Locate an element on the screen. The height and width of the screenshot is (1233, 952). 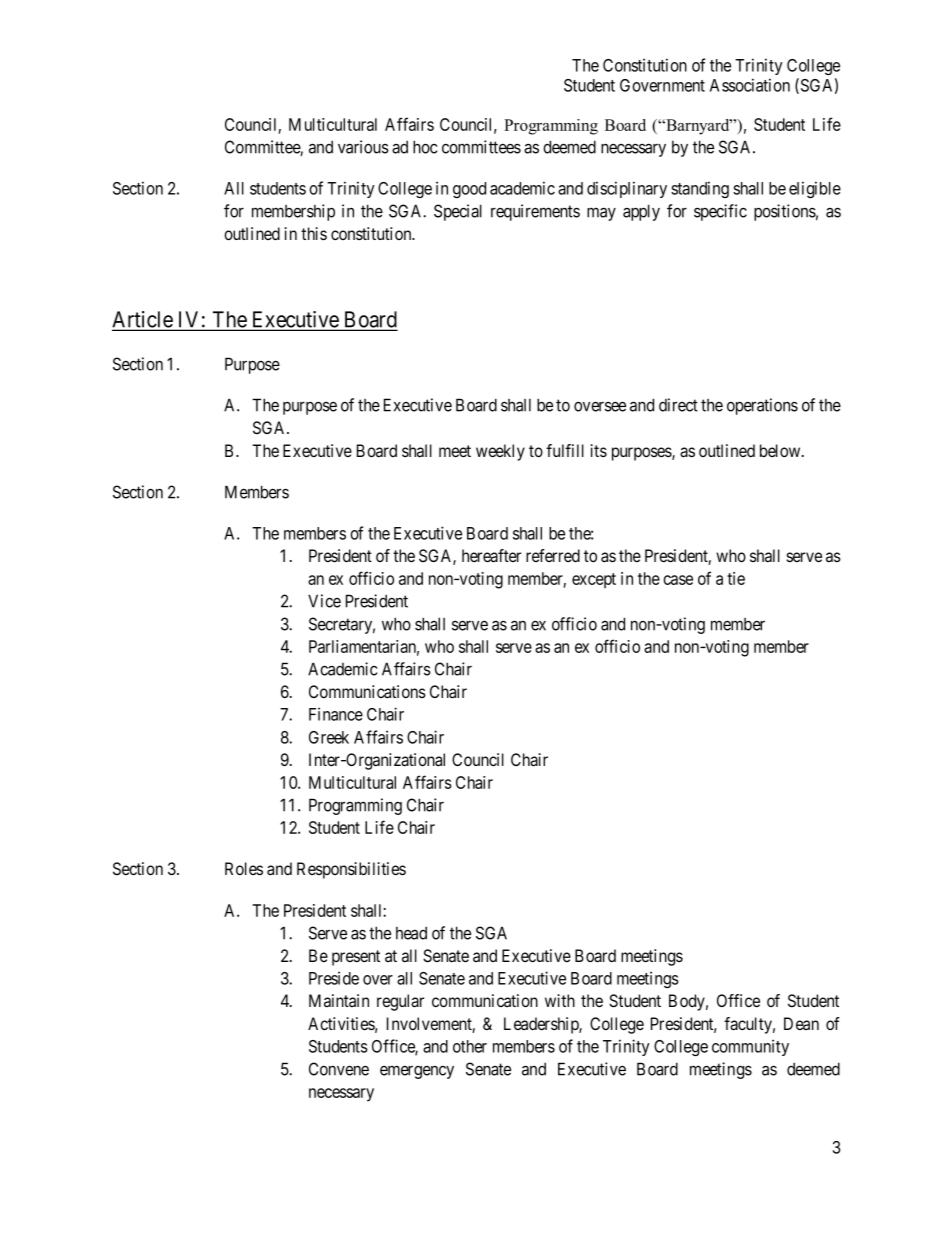
Convene is located at coordinates (339, 1069).
